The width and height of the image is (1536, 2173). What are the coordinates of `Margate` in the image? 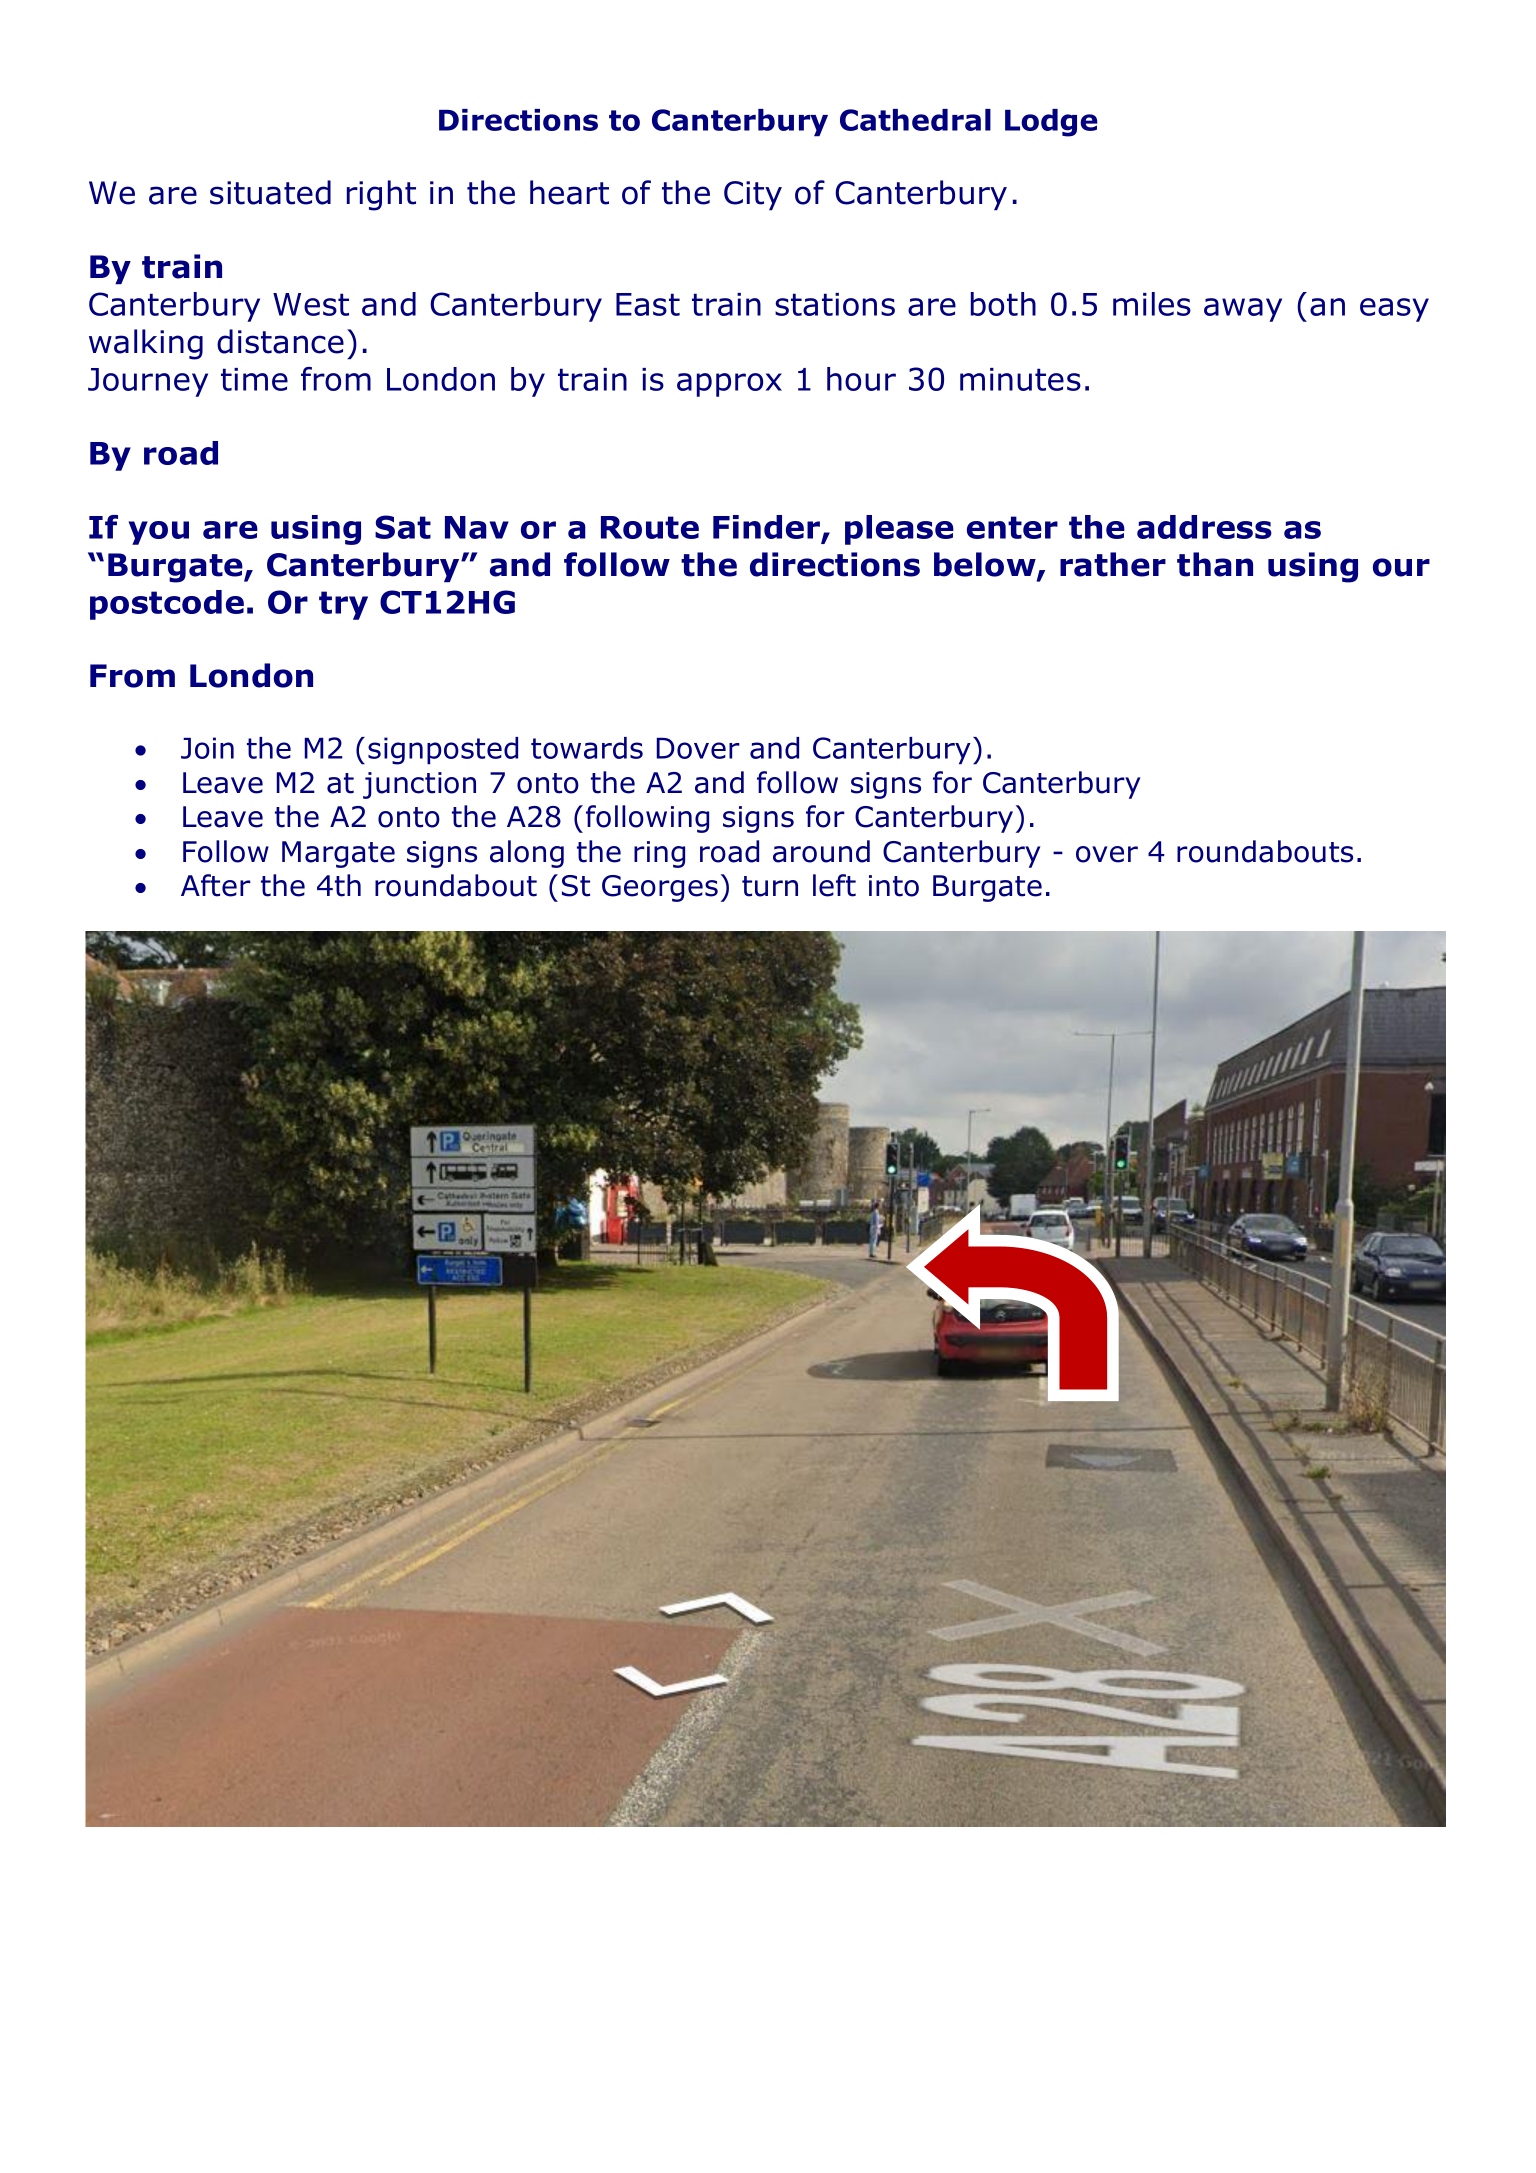 It's located at (338, 854).
